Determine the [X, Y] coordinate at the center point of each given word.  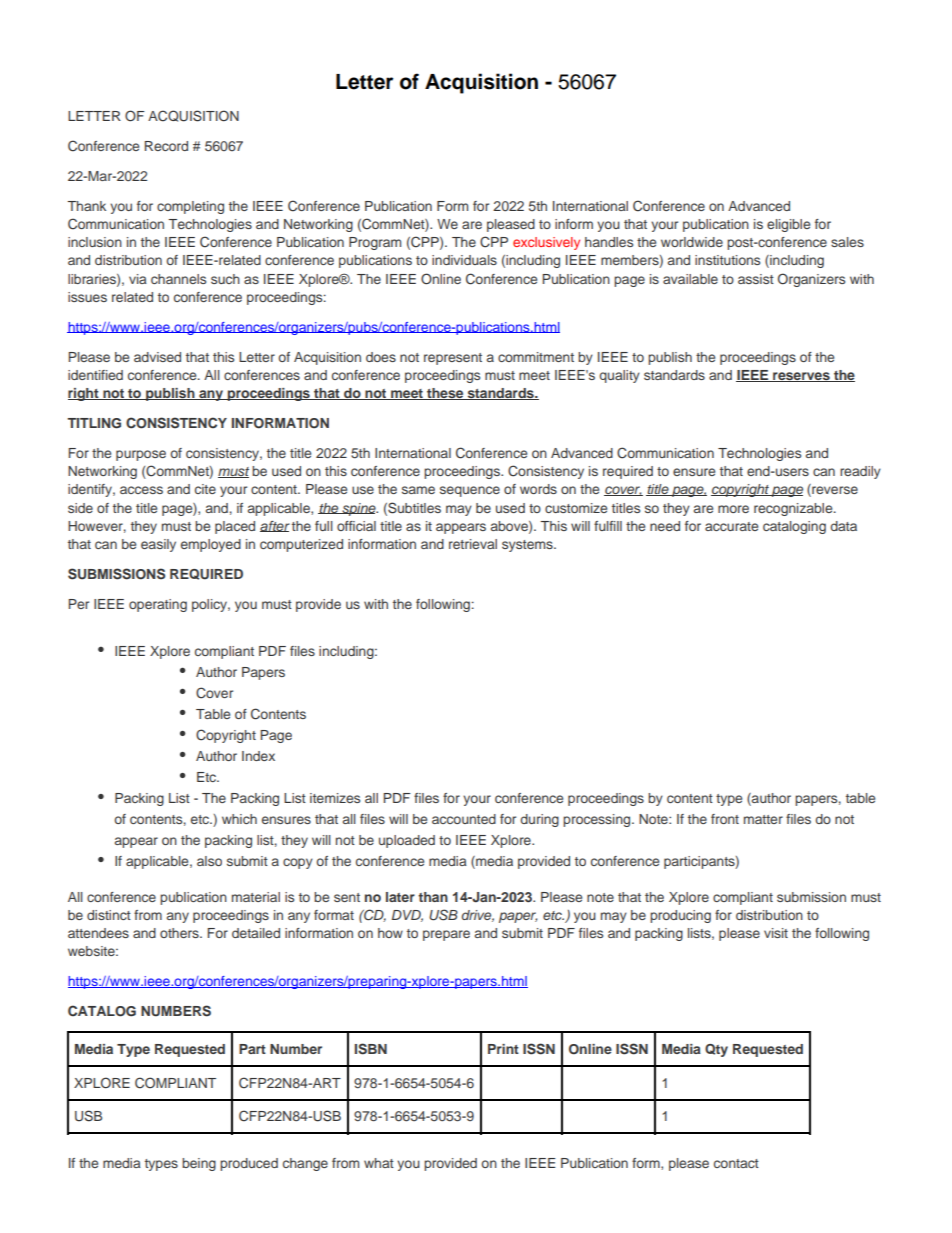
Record [166, 146]
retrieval [473, 544]
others [180, 933]
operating [158, 605]
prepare [446, 935]
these [445, 394]
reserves [801, 377]
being [199, 1164]
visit [776, 933]
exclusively [546, 243]
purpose [141, 455]
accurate [731, 526]
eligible [788, 225]
